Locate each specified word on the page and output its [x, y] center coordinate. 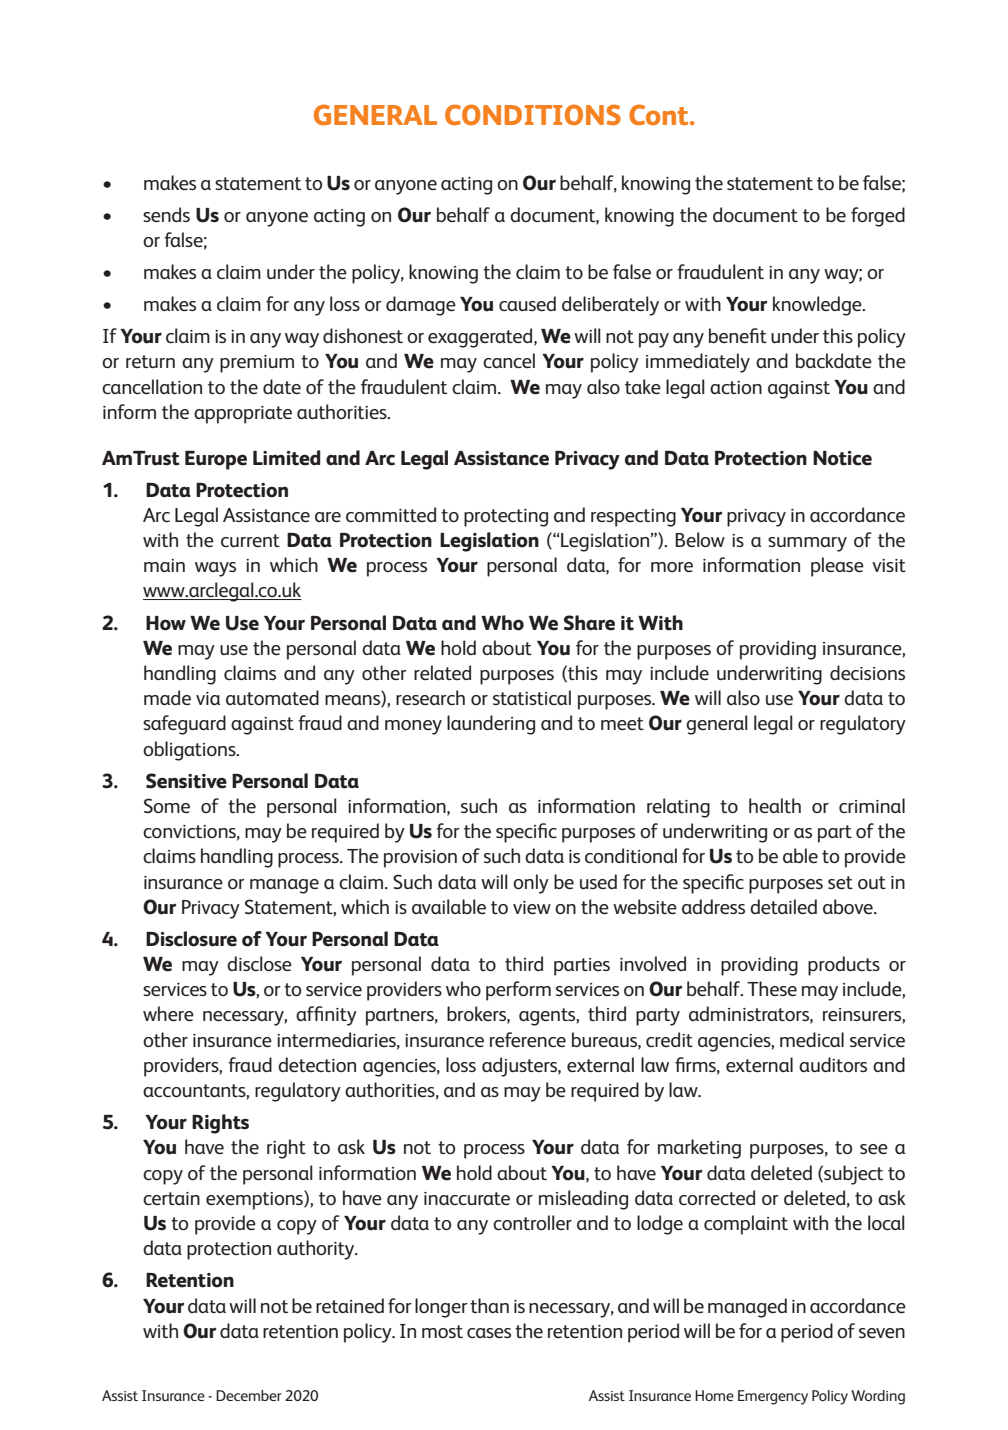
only [531, 884]
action [736, 387]
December [249, 1395]
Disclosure [191, 939]
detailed [783, 906]
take [643, 386]
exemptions [255, 1200]
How [166, 623]
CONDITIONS [533, 115]
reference [528, 1039]
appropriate [243, 415]
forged [878, 217]
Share [589, 623]
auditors [833, 1064]
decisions [867, 672]
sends [166, 214]
